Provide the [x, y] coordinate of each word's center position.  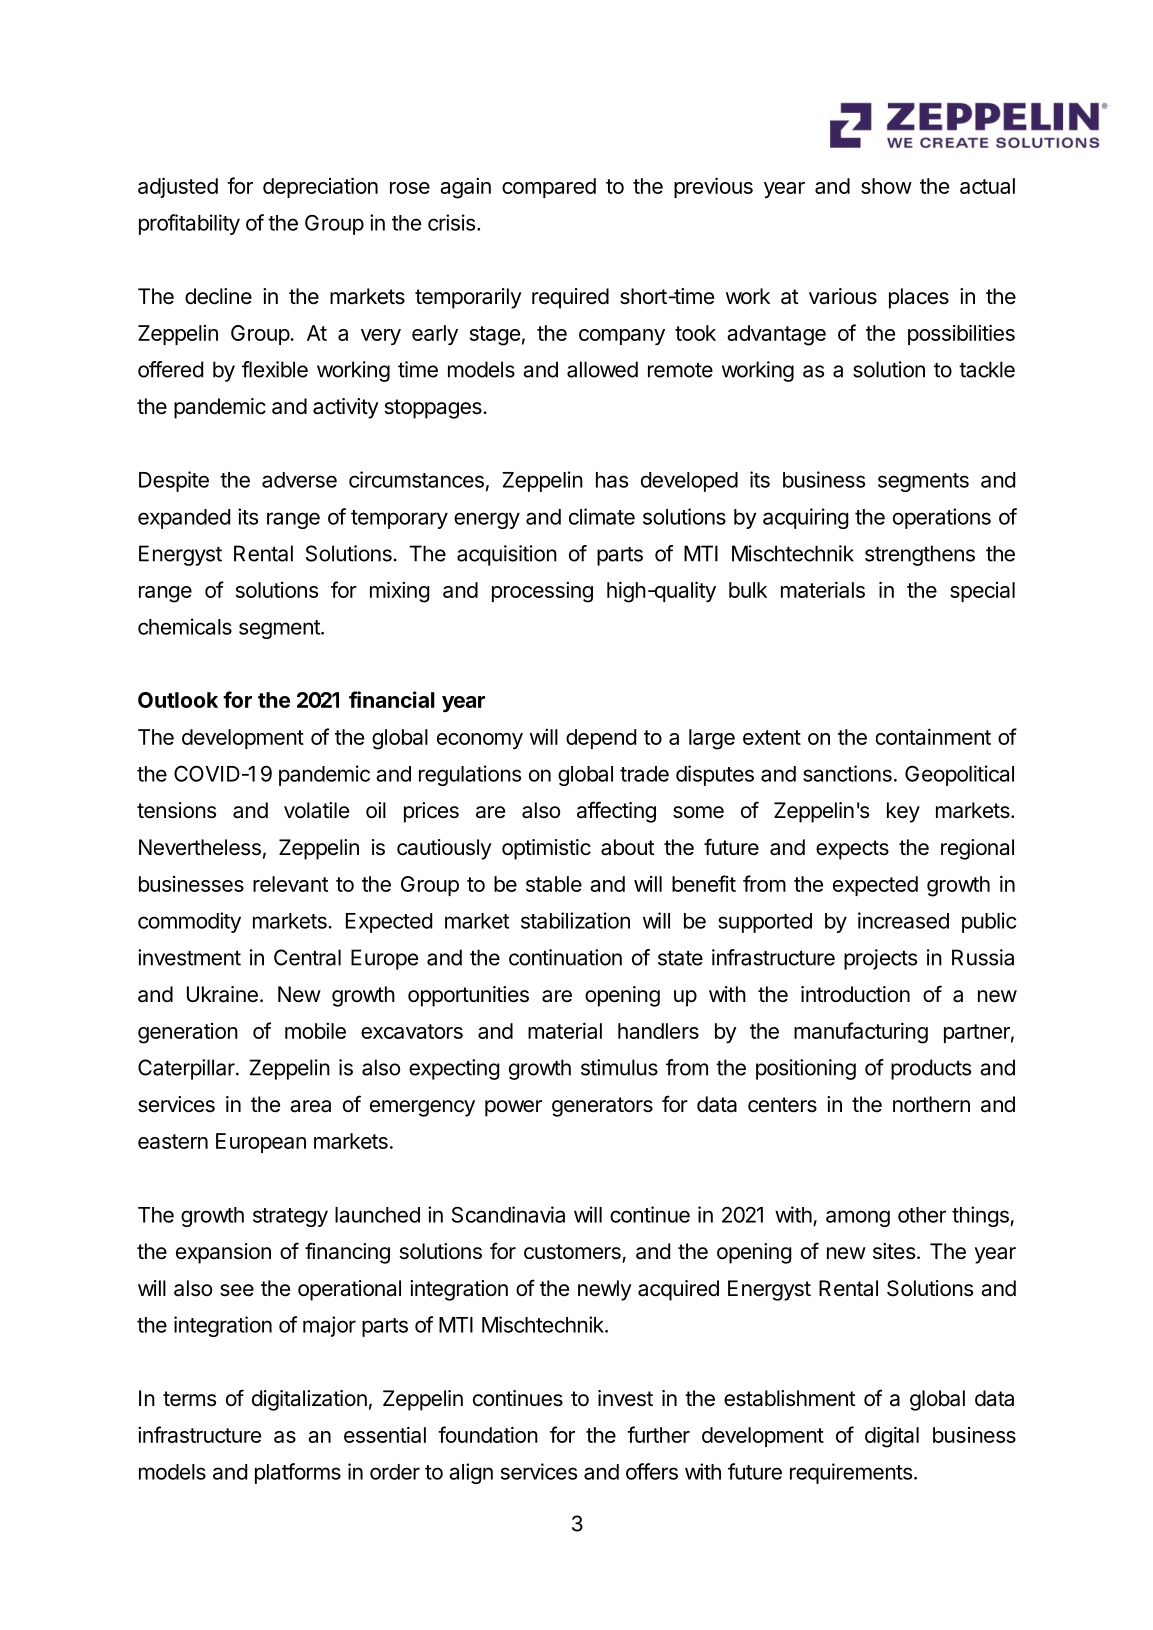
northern [931, 1104]
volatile [316, 810]
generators [602, 1107]
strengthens [920, 555]
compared [549, 188]
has [612, 480]
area [310, 1106]
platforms [298, 1473]
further [658, 1434]
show [886, 186]
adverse [299, 480]
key [903, 812]
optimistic [546, 849]
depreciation [320, 187]
